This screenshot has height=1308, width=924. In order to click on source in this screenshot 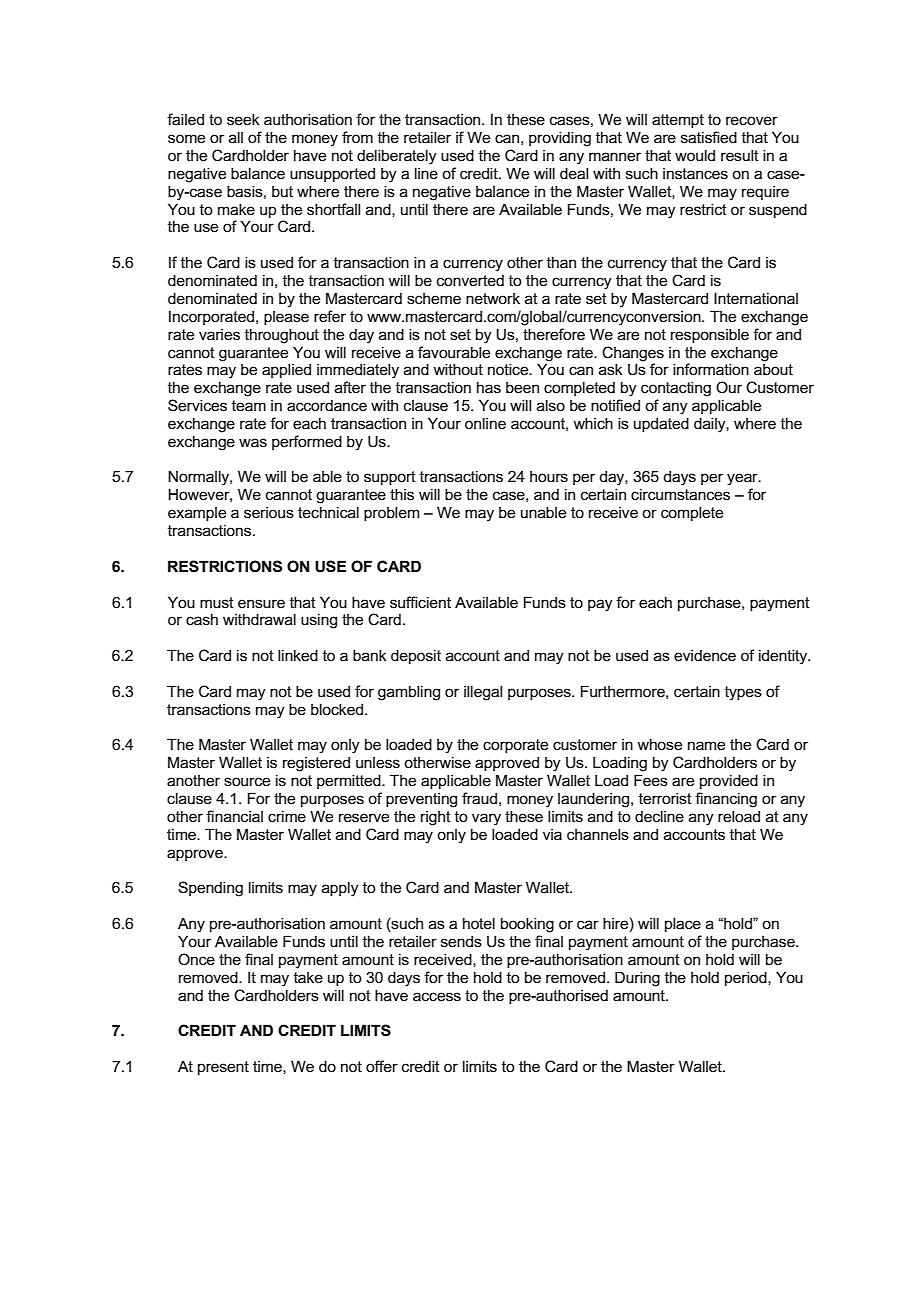, I will do `click(247, 781)`.
